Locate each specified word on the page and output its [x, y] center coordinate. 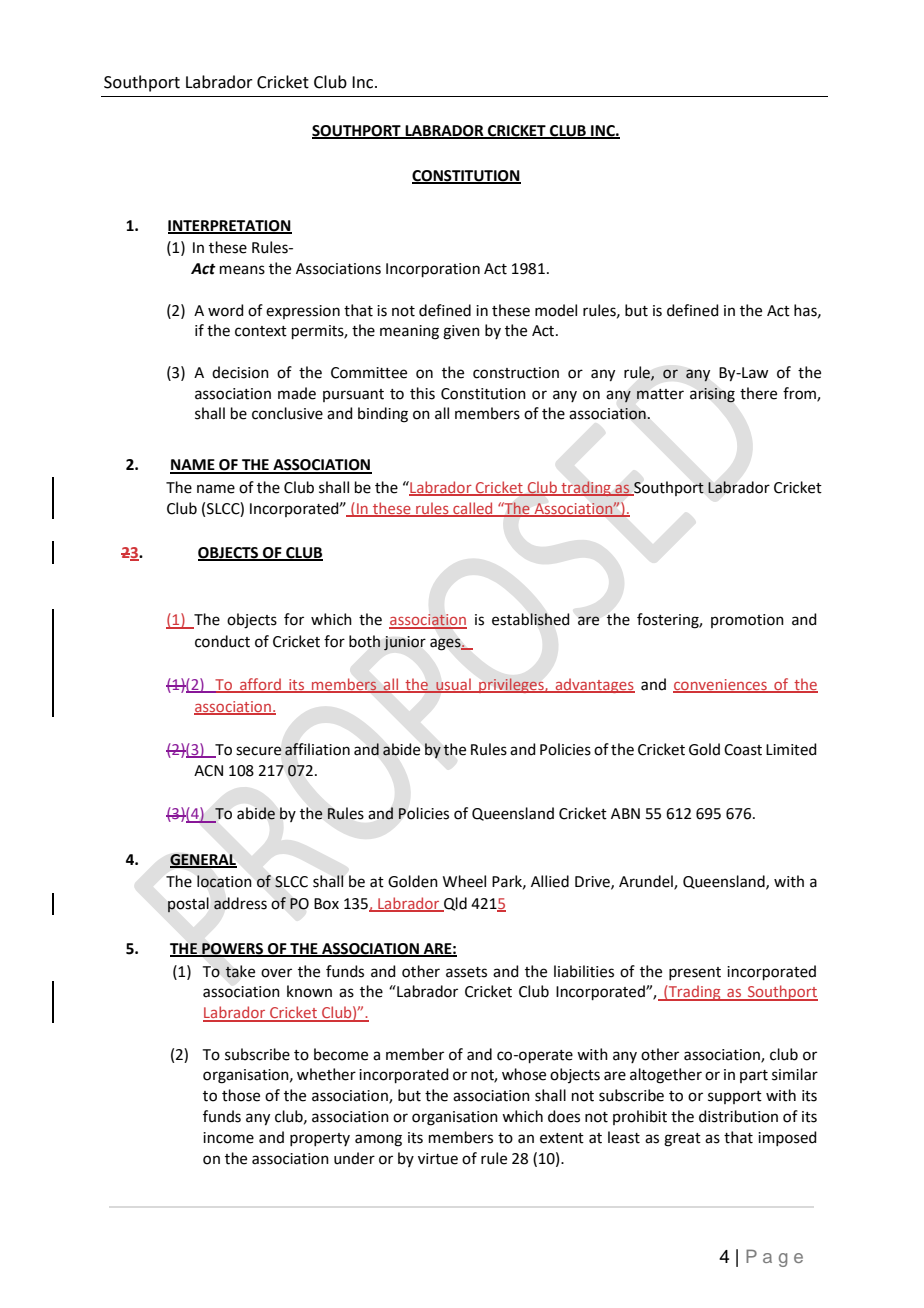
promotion [747, 621]
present [695, 973]
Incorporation [433, 270]
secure [259, 751]
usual [453, 685]
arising [712, 395]
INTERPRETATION [230, 226]
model [556, 310]
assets [466, 972]
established [531, 619]
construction [516, 373]
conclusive [287, 413]
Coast [743, 750]
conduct [222, 641]
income [228, 1138]
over [276, 973]
